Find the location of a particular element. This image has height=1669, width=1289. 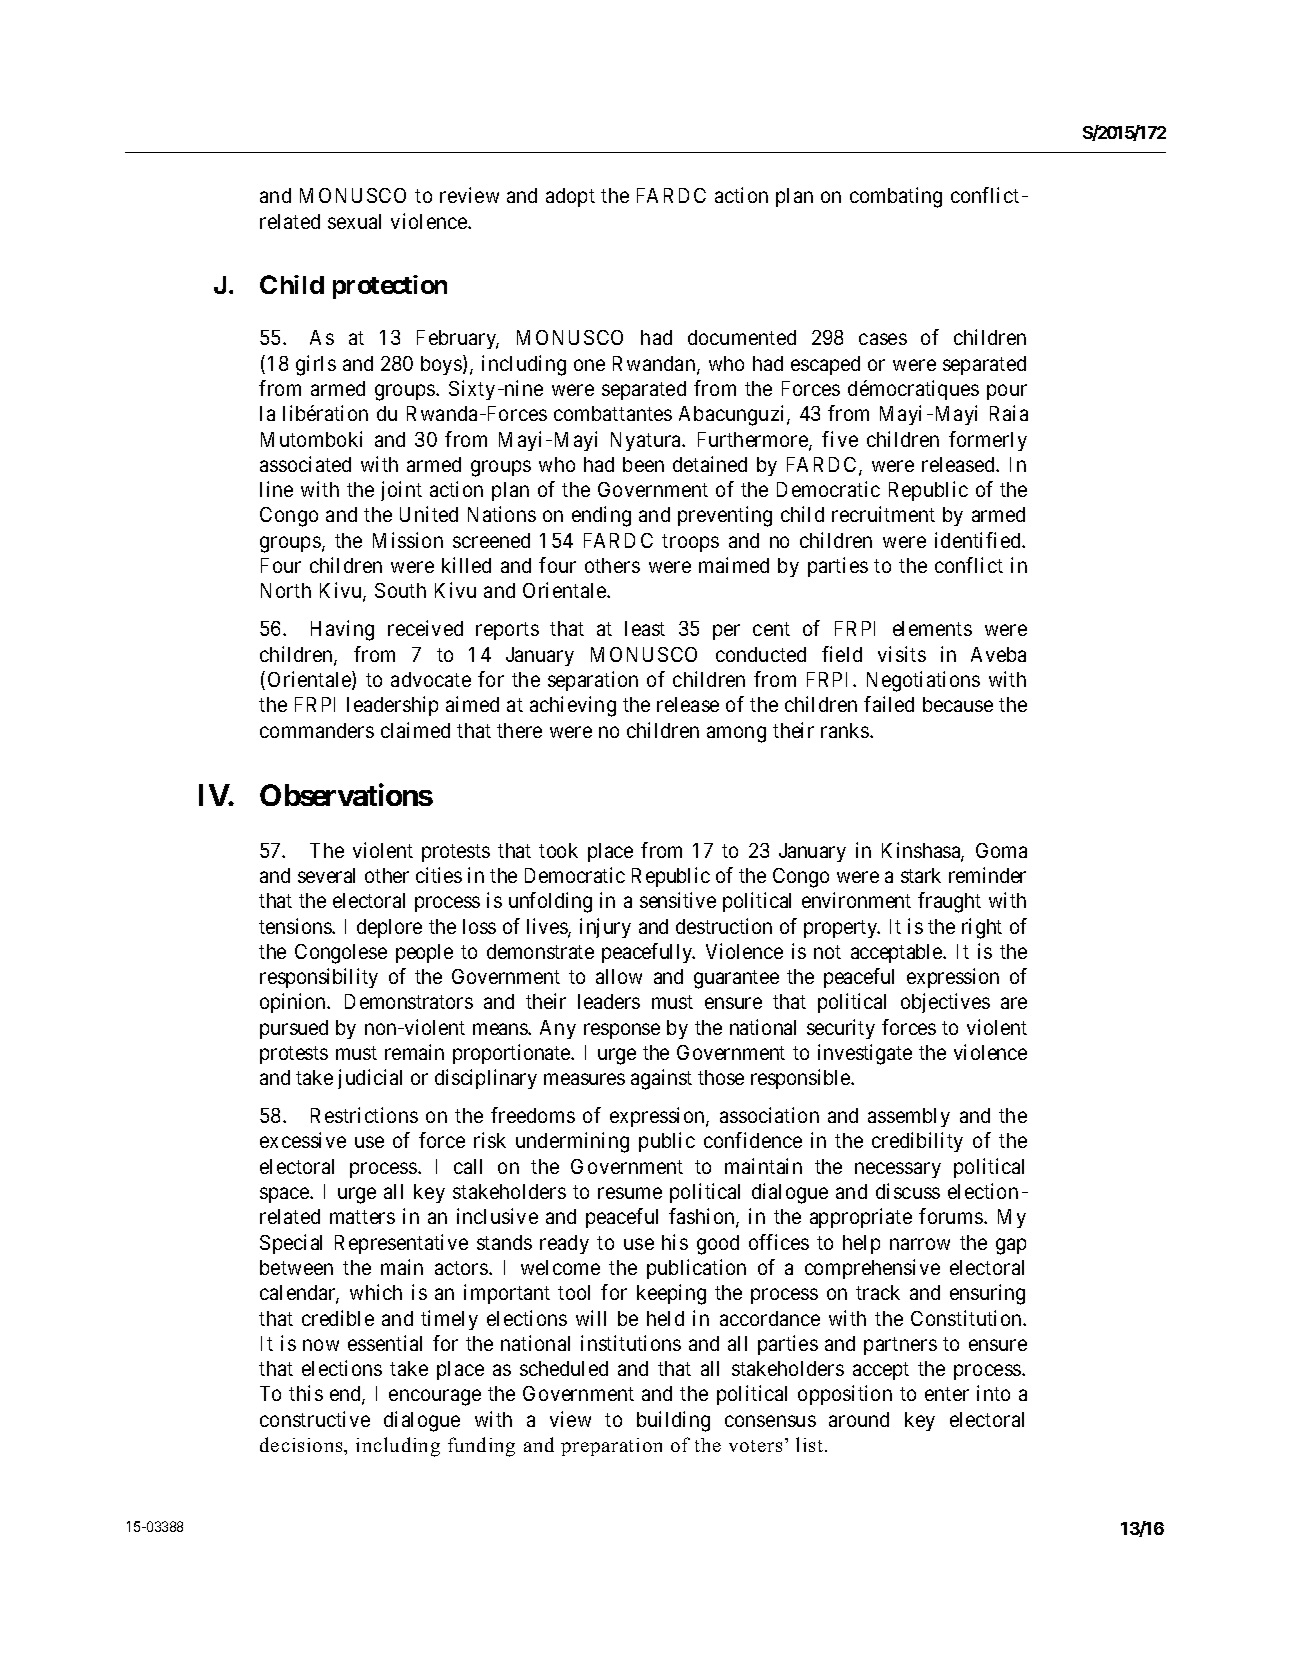

building is located at coordinates (673, 1421).
